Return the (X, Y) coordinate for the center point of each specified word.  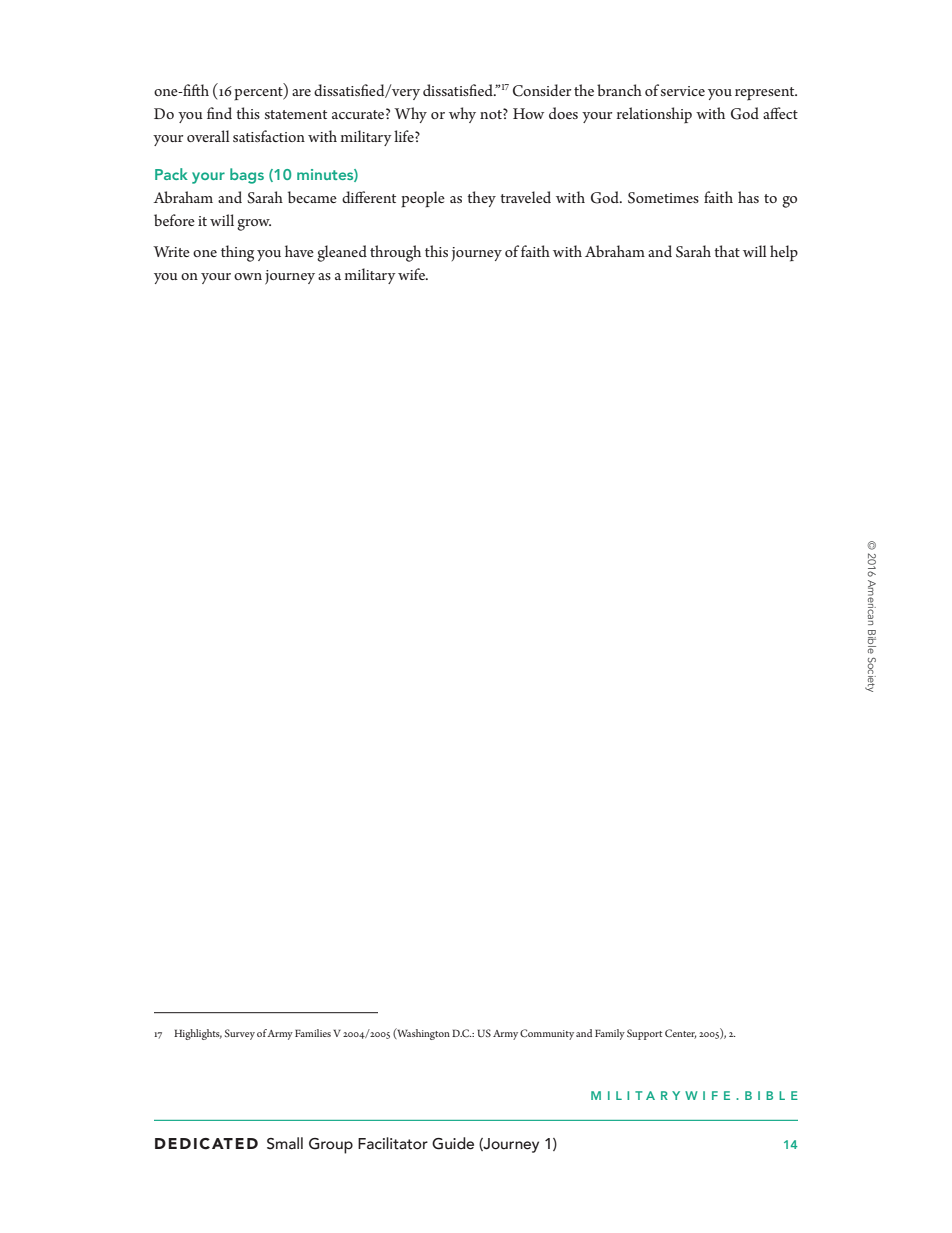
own (248, 276)
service (683, 91)
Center (681, 1034)
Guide (453, 1143)
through (395, 253)
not (492, 114)
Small (285, 1143)
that (727, 251)
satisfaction (269, 136)
